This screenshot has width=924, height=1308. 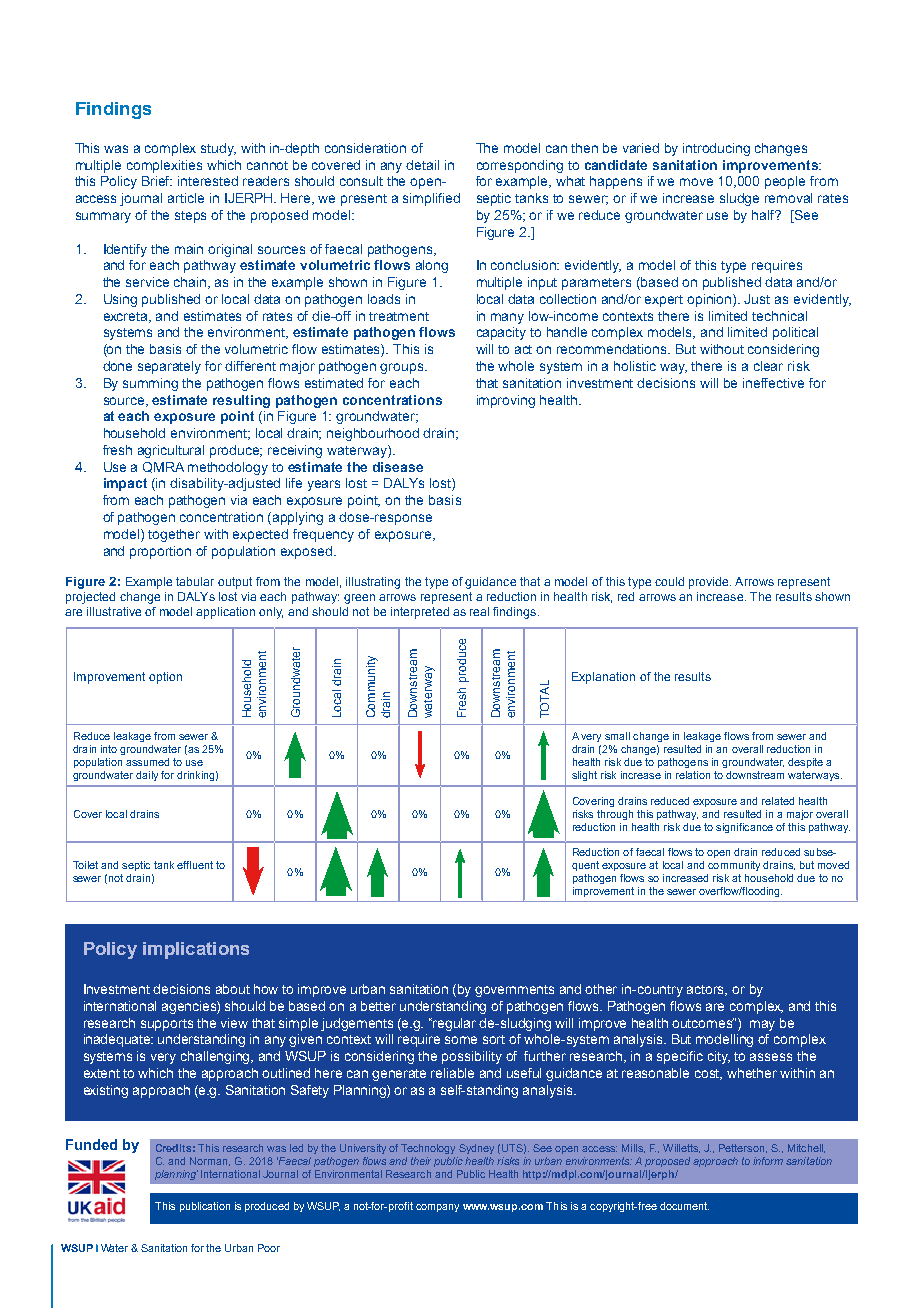 What do you see at coordinates (703, 1023) in the screenshot?
I see `outcomes` at bounding box center [703, 1023].
